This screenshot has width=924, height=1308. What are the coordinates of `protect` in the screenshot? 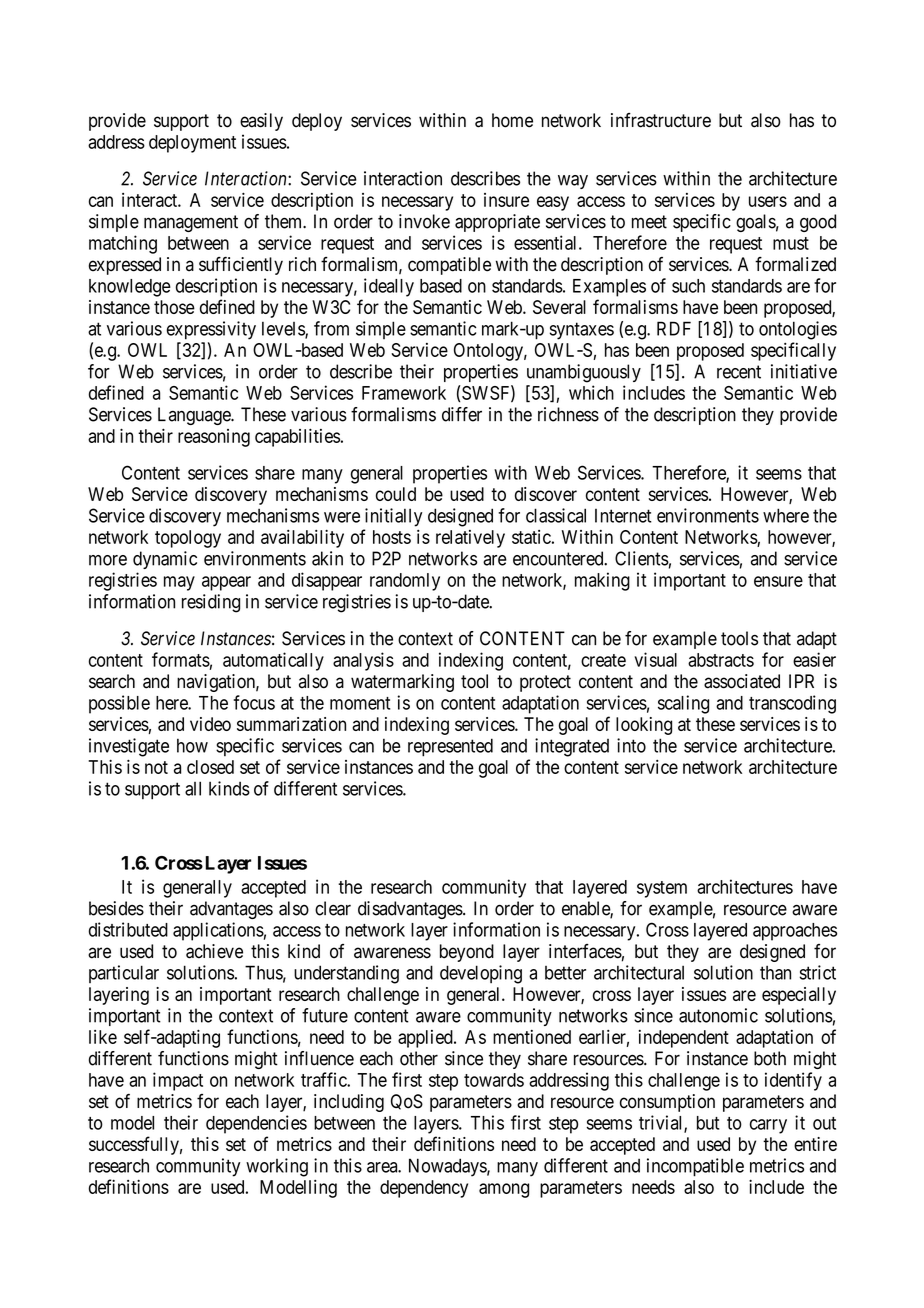 It's located at (545, 683).
